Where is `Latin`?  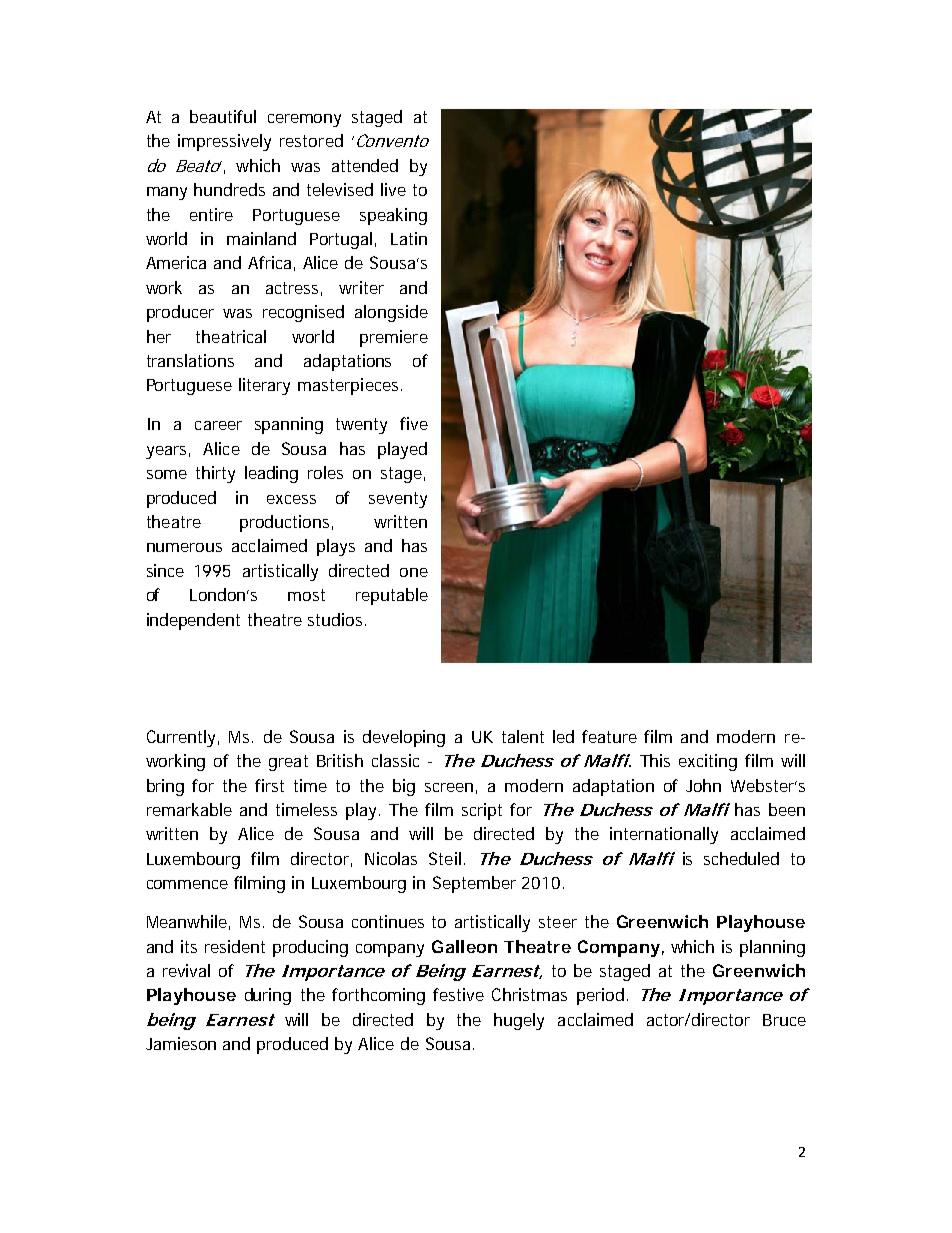
Latin is located at coordinates (409, 238).
